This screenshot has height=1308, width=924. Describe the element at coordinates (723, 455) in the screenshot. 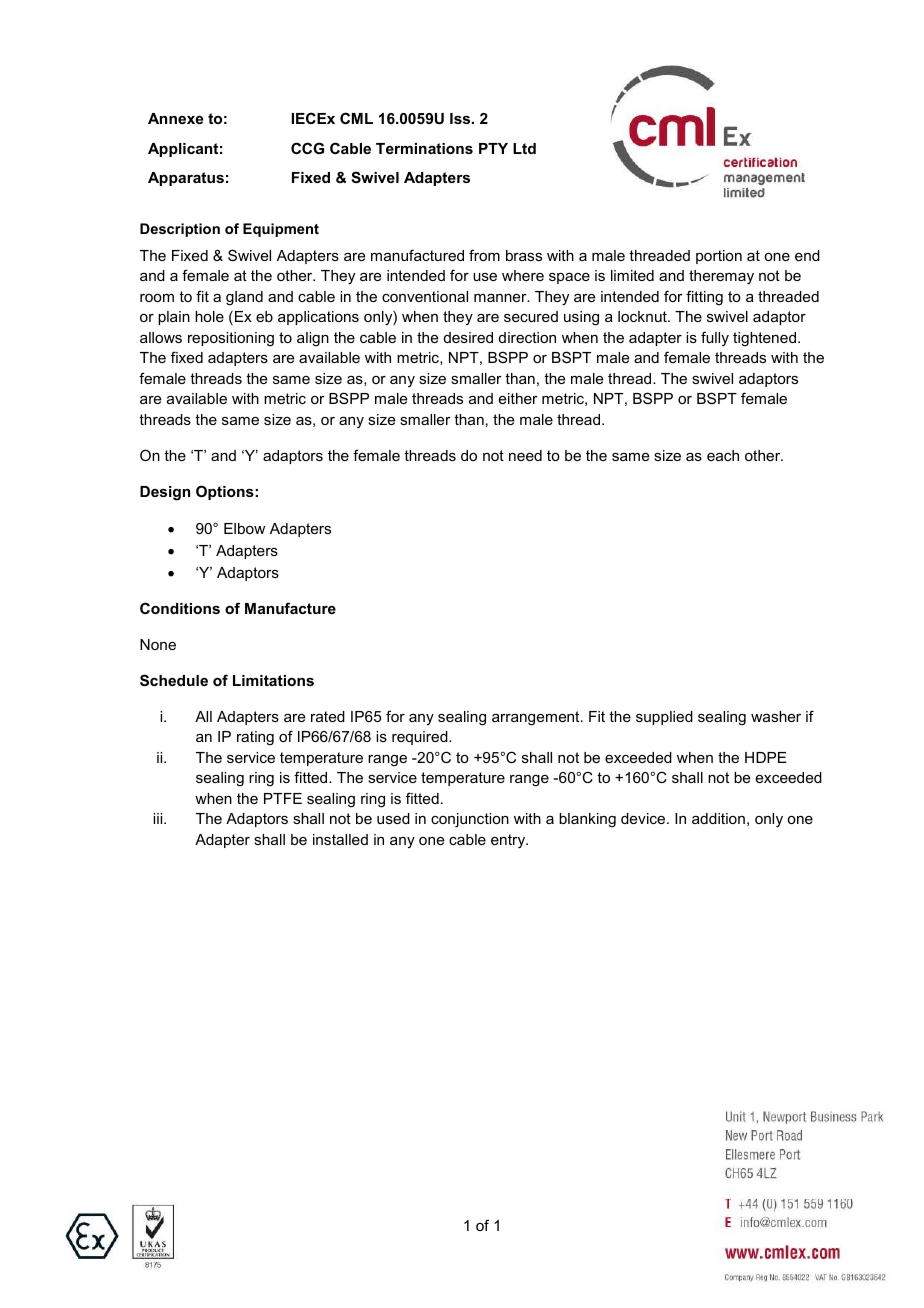

I see `each` at that location.
